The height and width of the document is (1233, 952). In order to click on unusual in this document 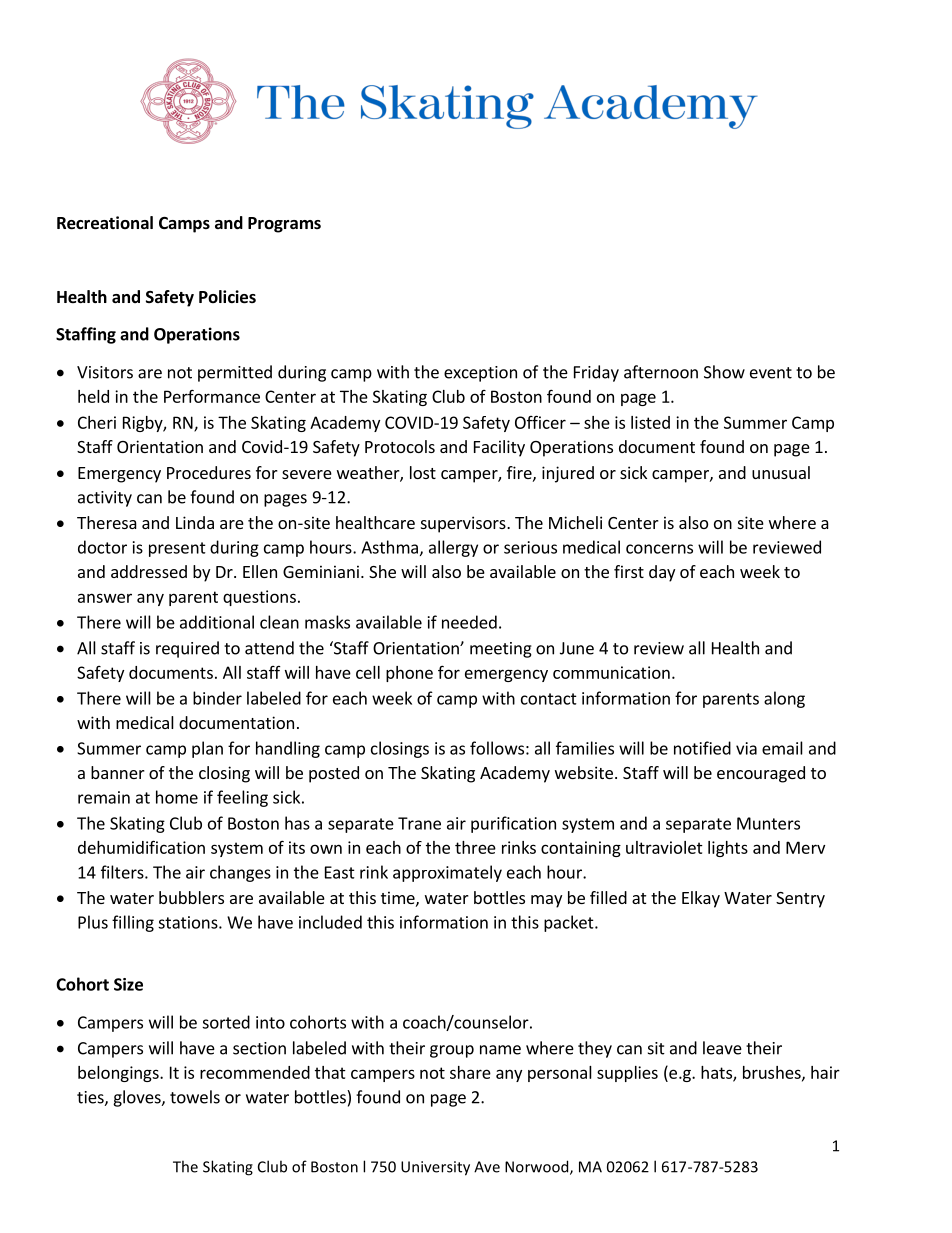, I will do `click(781, 472)`.
